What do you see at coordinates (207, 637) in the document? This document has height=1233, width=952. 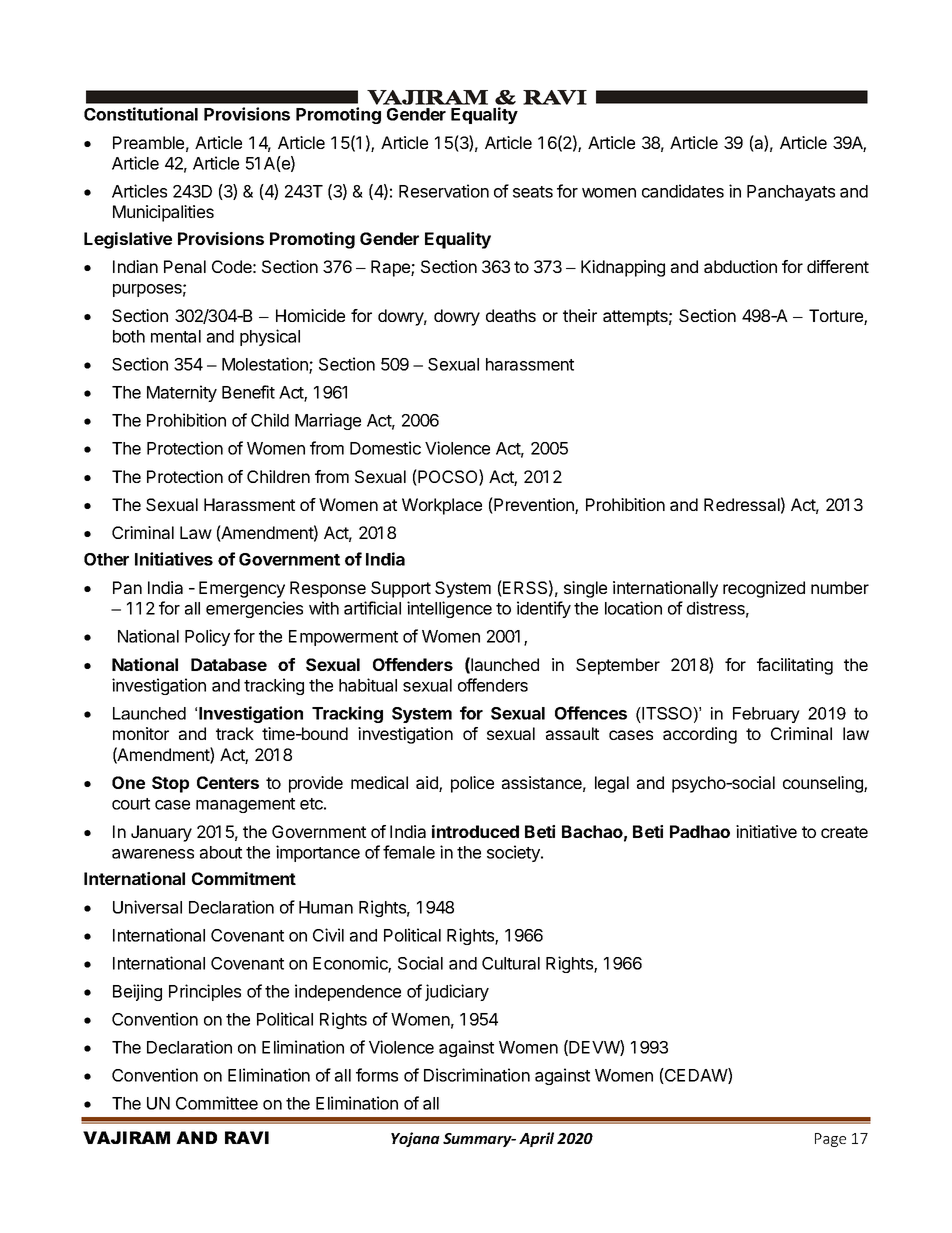 I see `Policy` at bounding box center [207, 637].
